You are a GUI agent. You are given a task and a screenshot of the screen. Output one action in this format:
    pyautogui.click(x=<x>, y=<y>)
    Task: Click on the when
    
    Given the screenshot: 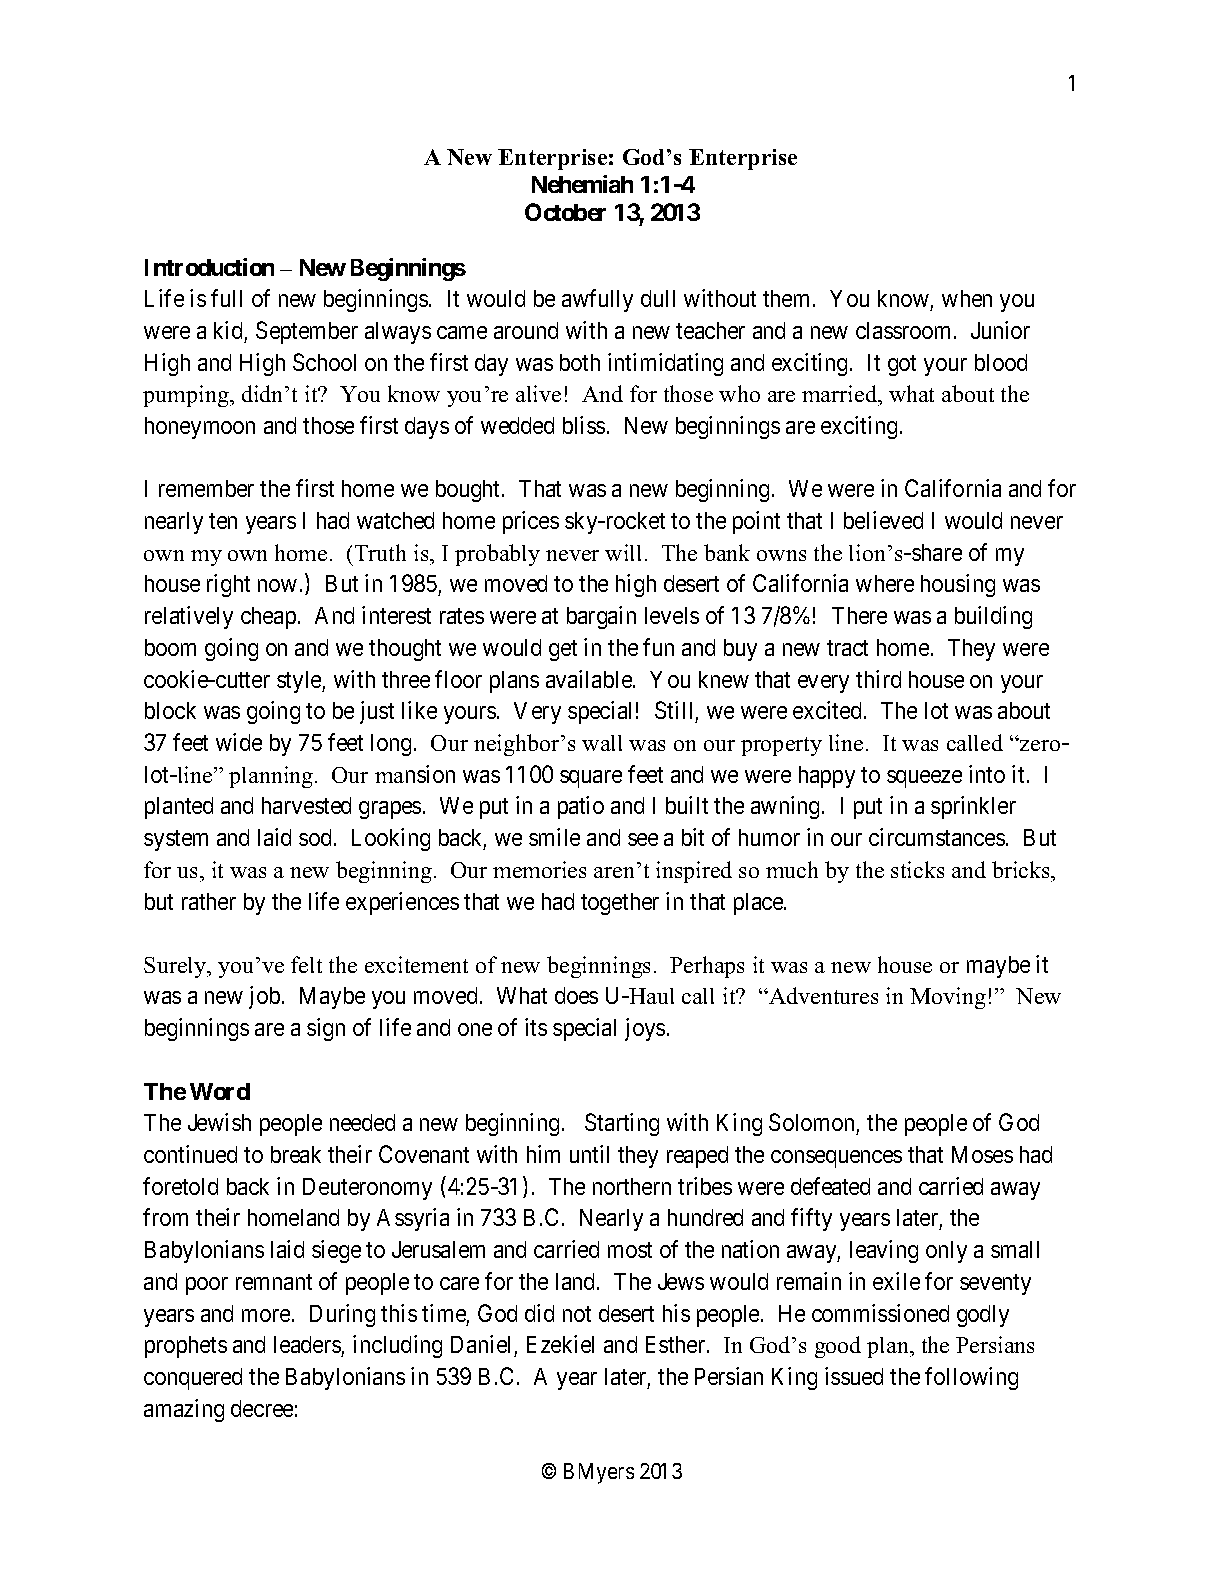 What is the action you would take?
    pyautogui.click(x=967, y=298)
